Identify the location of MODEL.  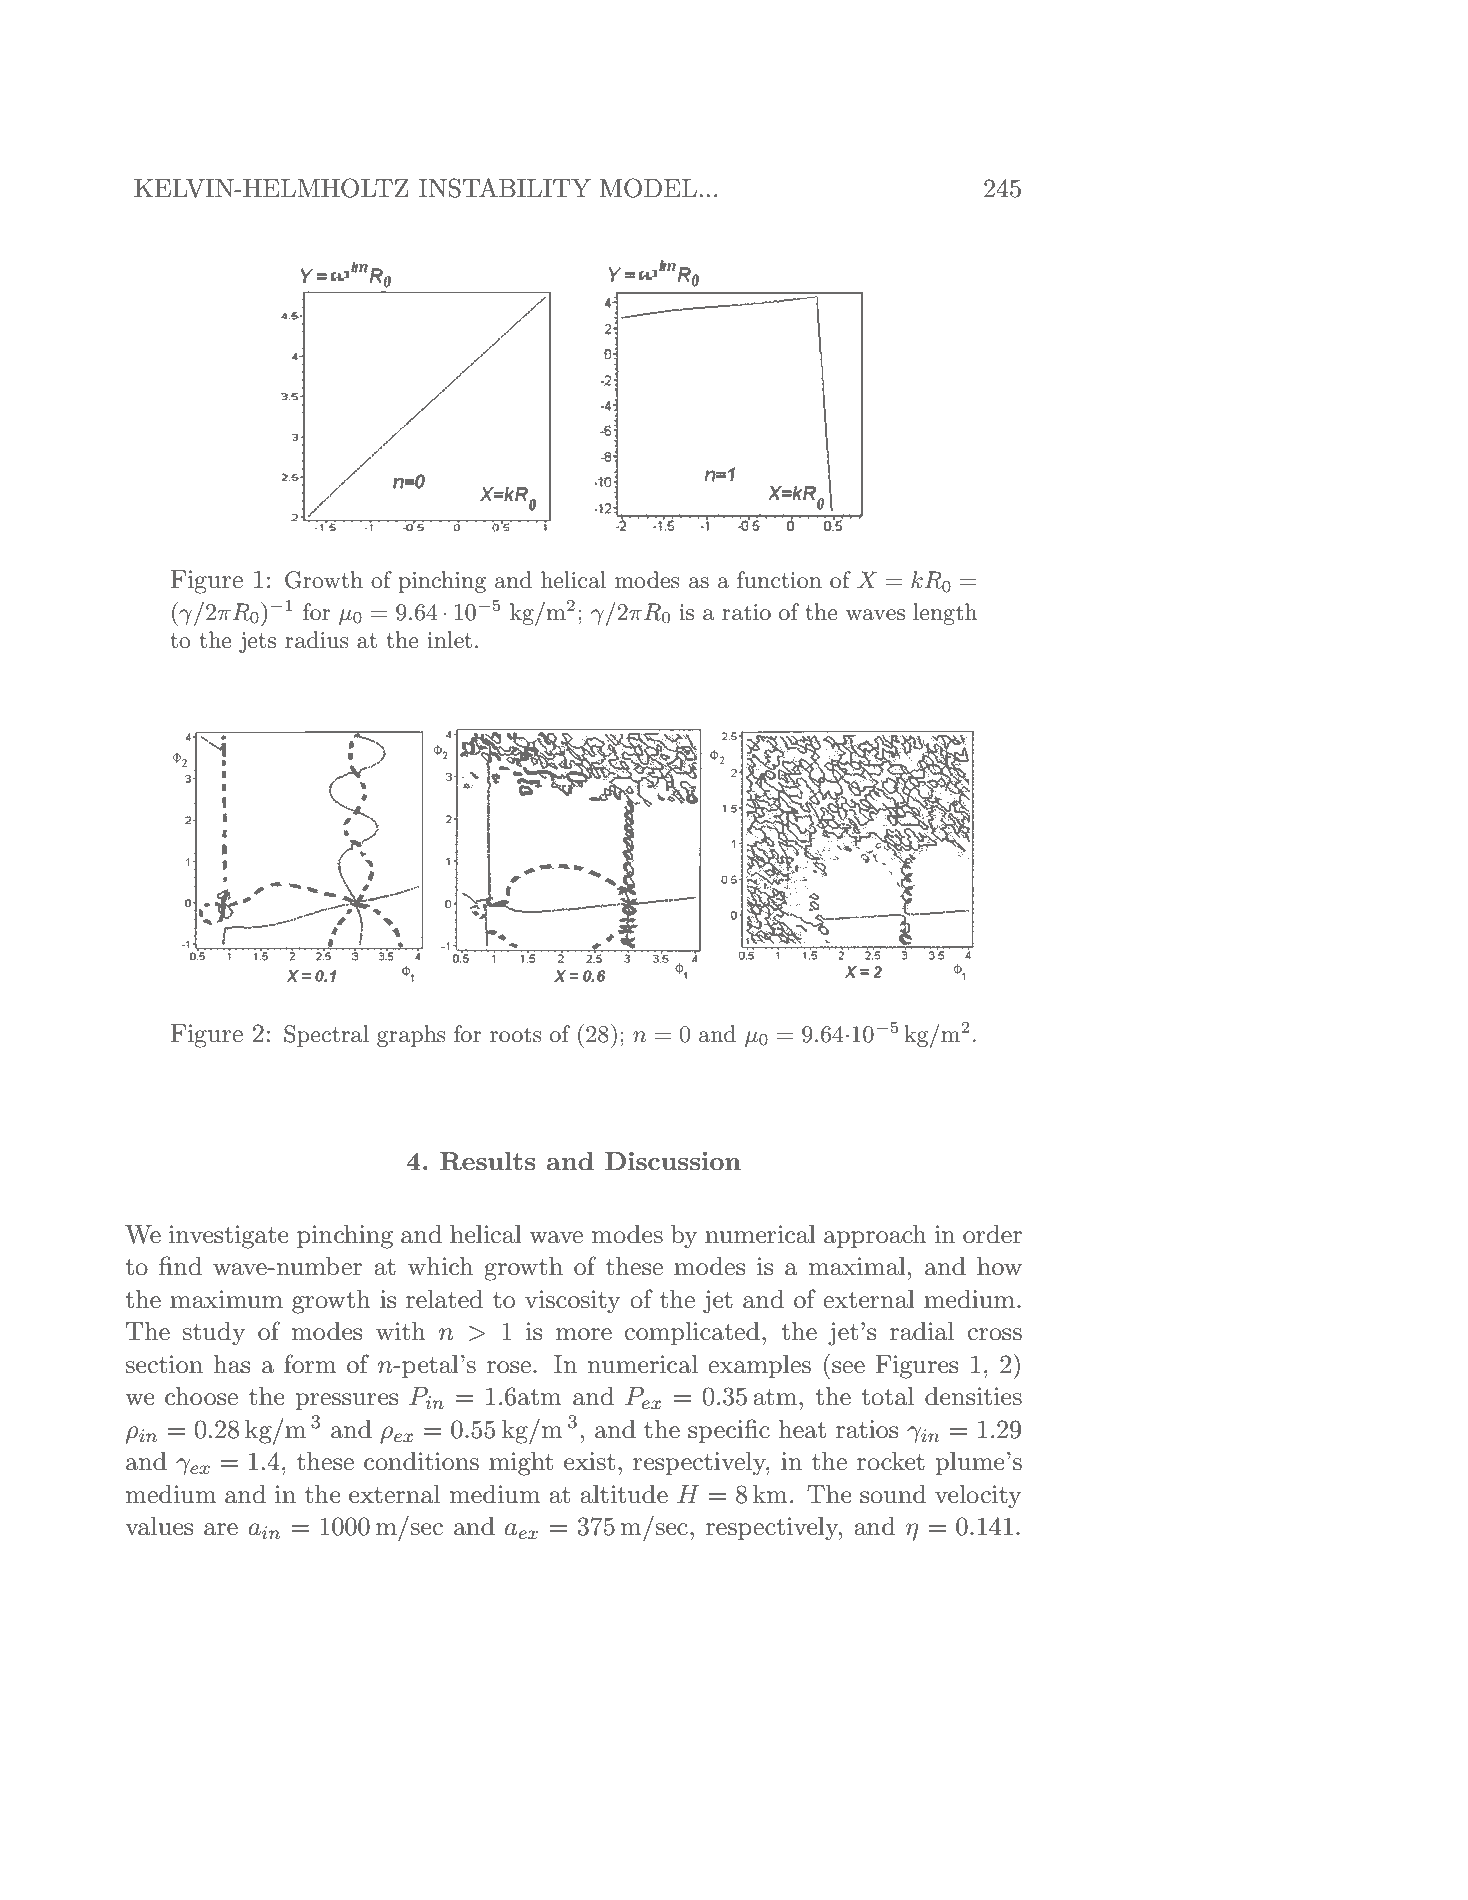
(648, 188).
